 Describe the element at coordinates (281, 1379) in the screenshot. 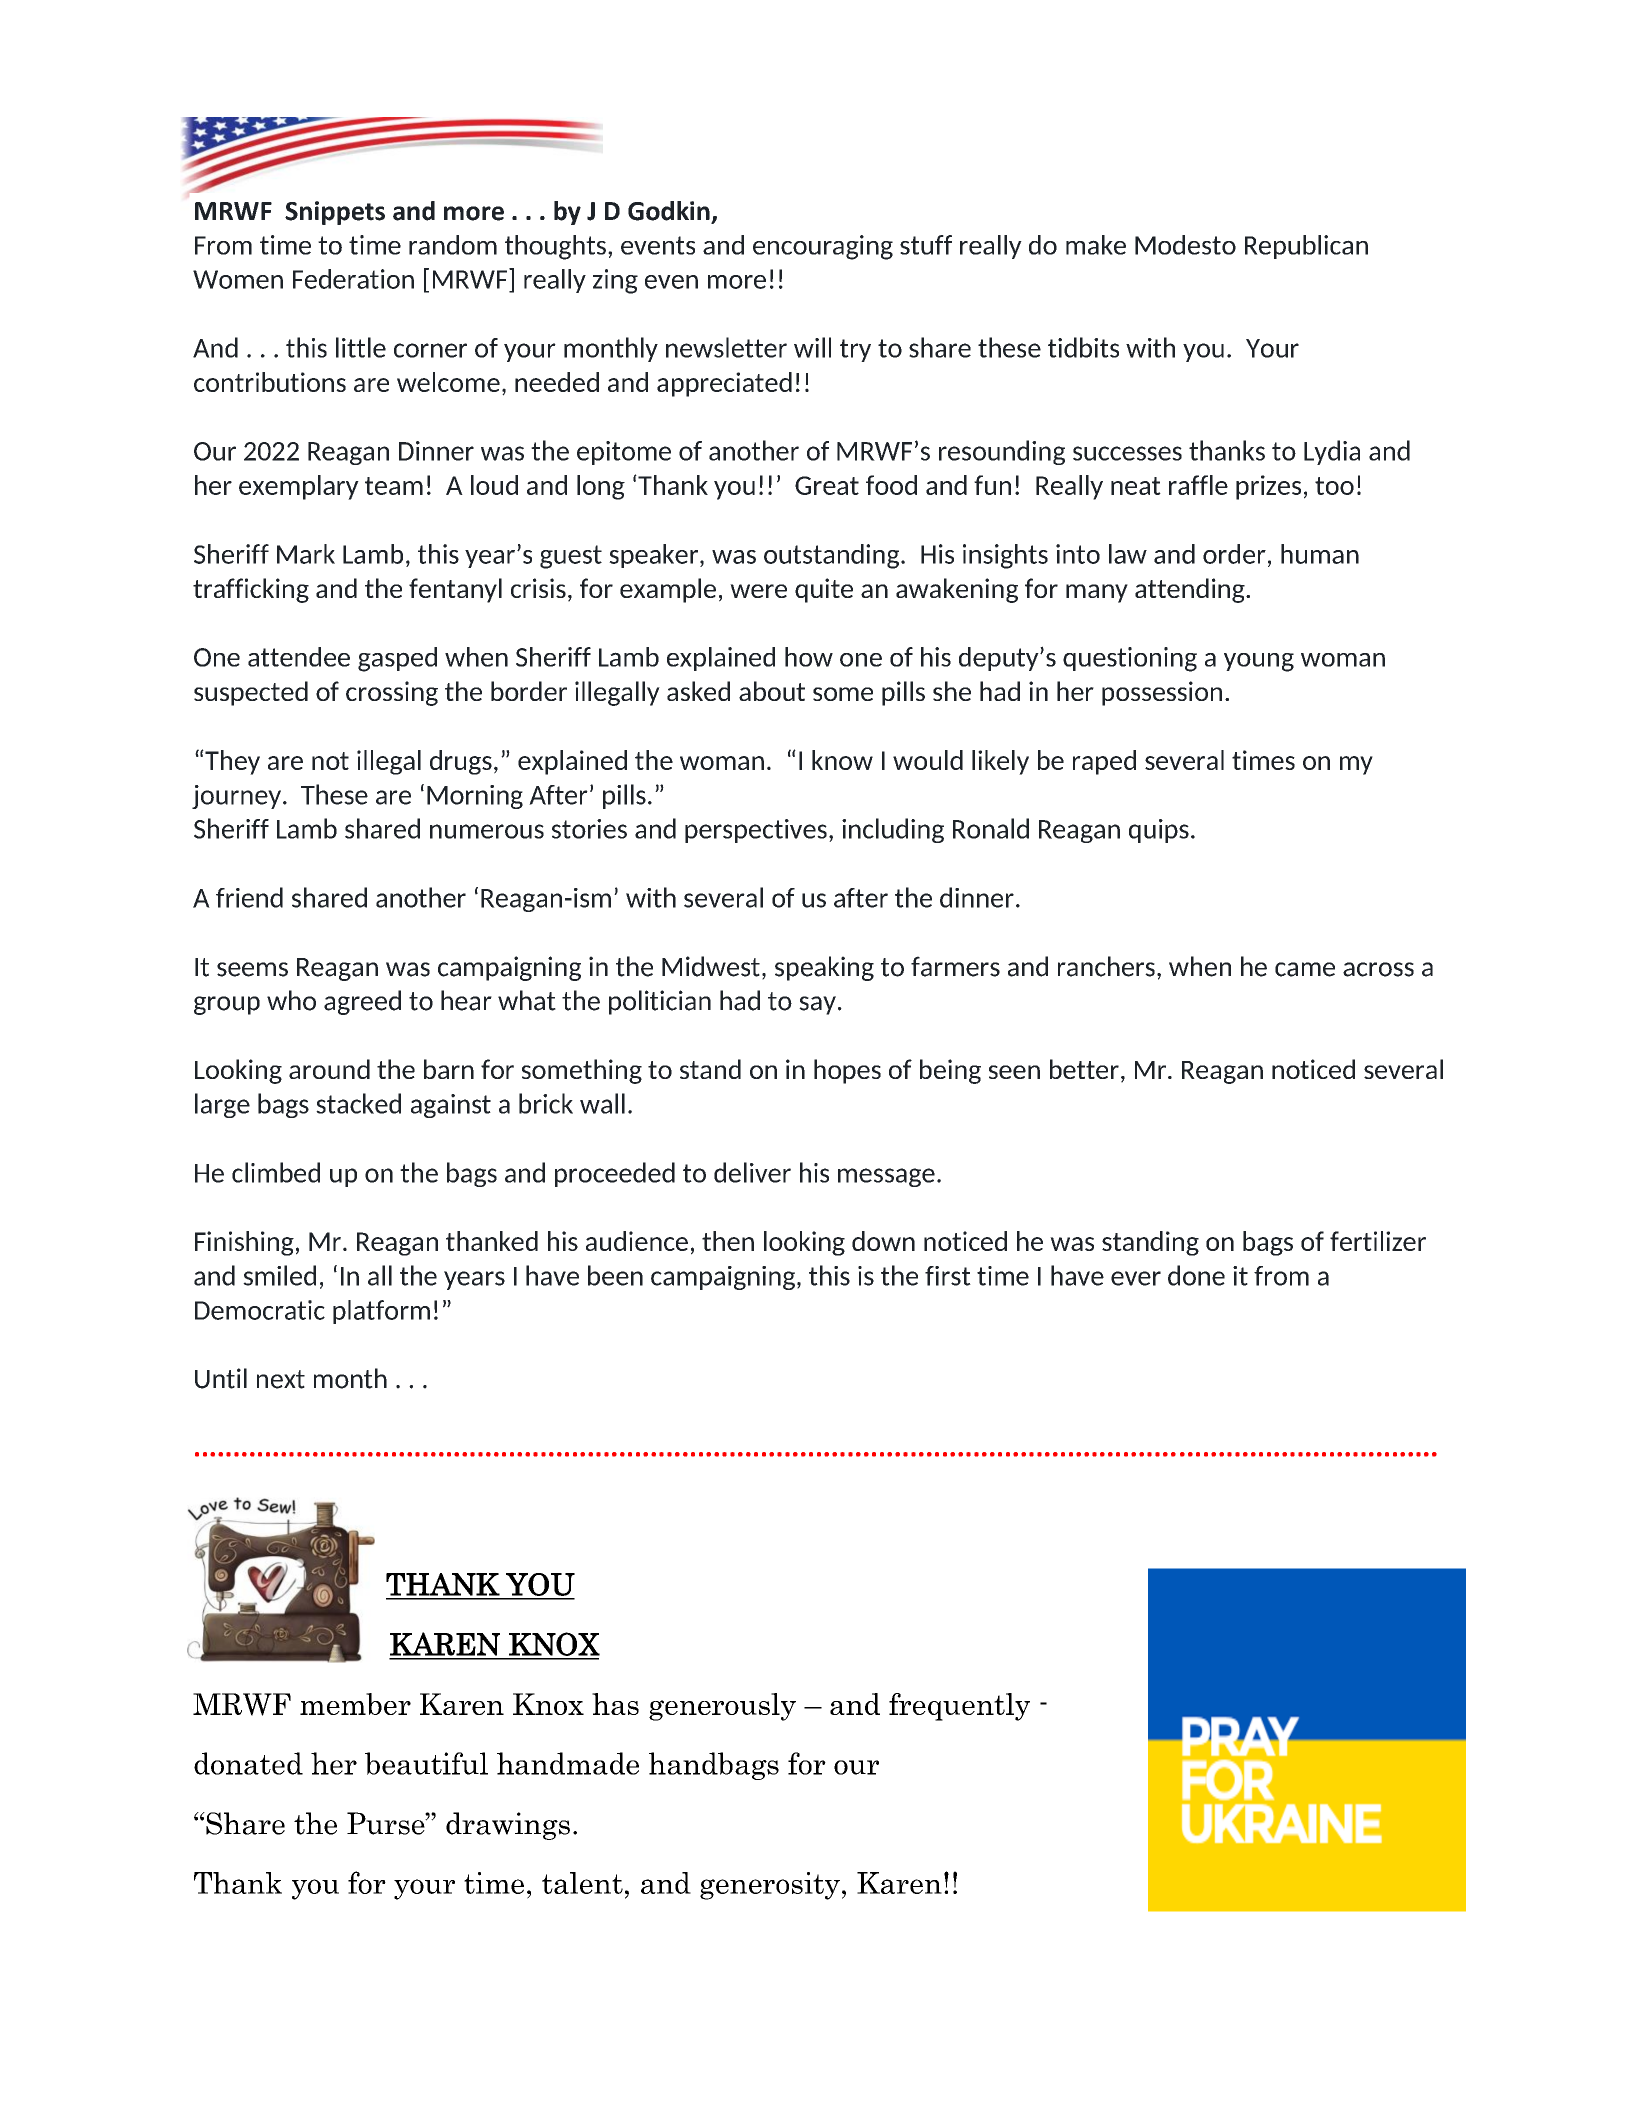

I see `next` at that location.
